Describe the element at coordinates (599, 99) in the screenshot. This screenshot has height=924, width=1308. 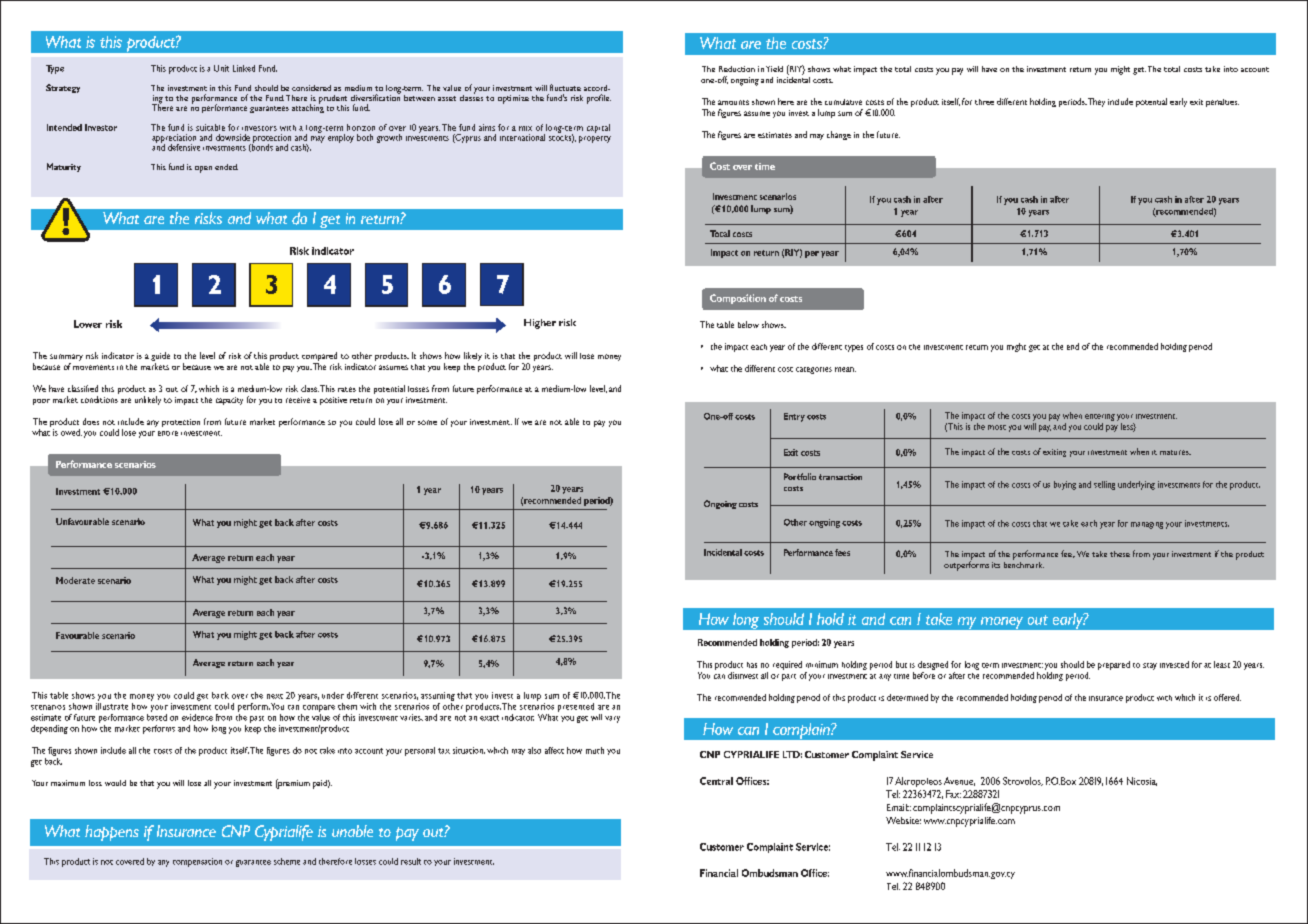
I see `profile` at that location.
